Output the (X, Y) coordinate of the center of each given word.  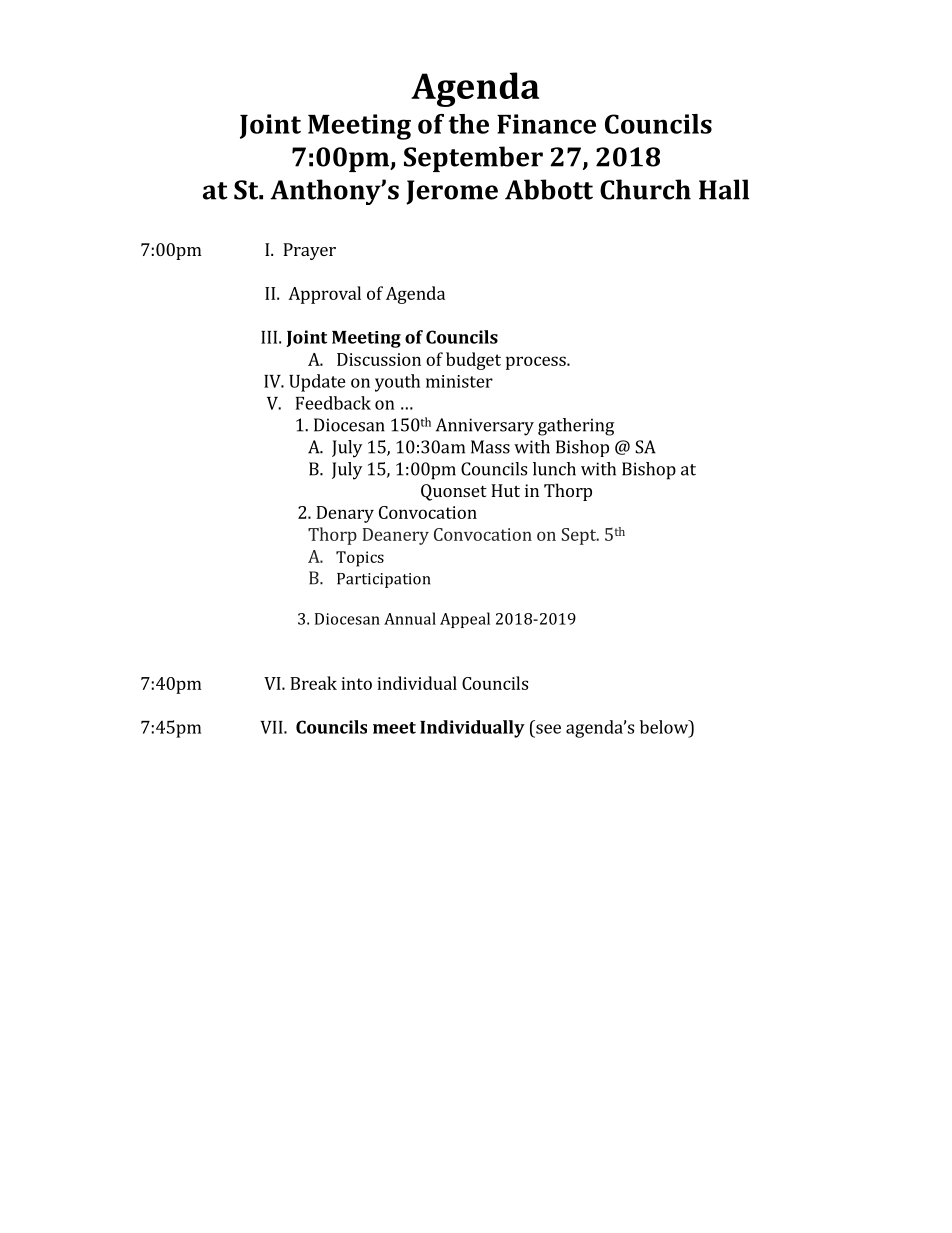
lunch (554, 469)
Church (645, 189)
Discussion (379, 359)
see (548, 729)
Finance (546, 124)
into (356, 683)
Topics (360, 559)
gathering (576, 427)
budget (473, 361)
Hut (505, 490)
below (665, 727)
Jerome (452, 192)
